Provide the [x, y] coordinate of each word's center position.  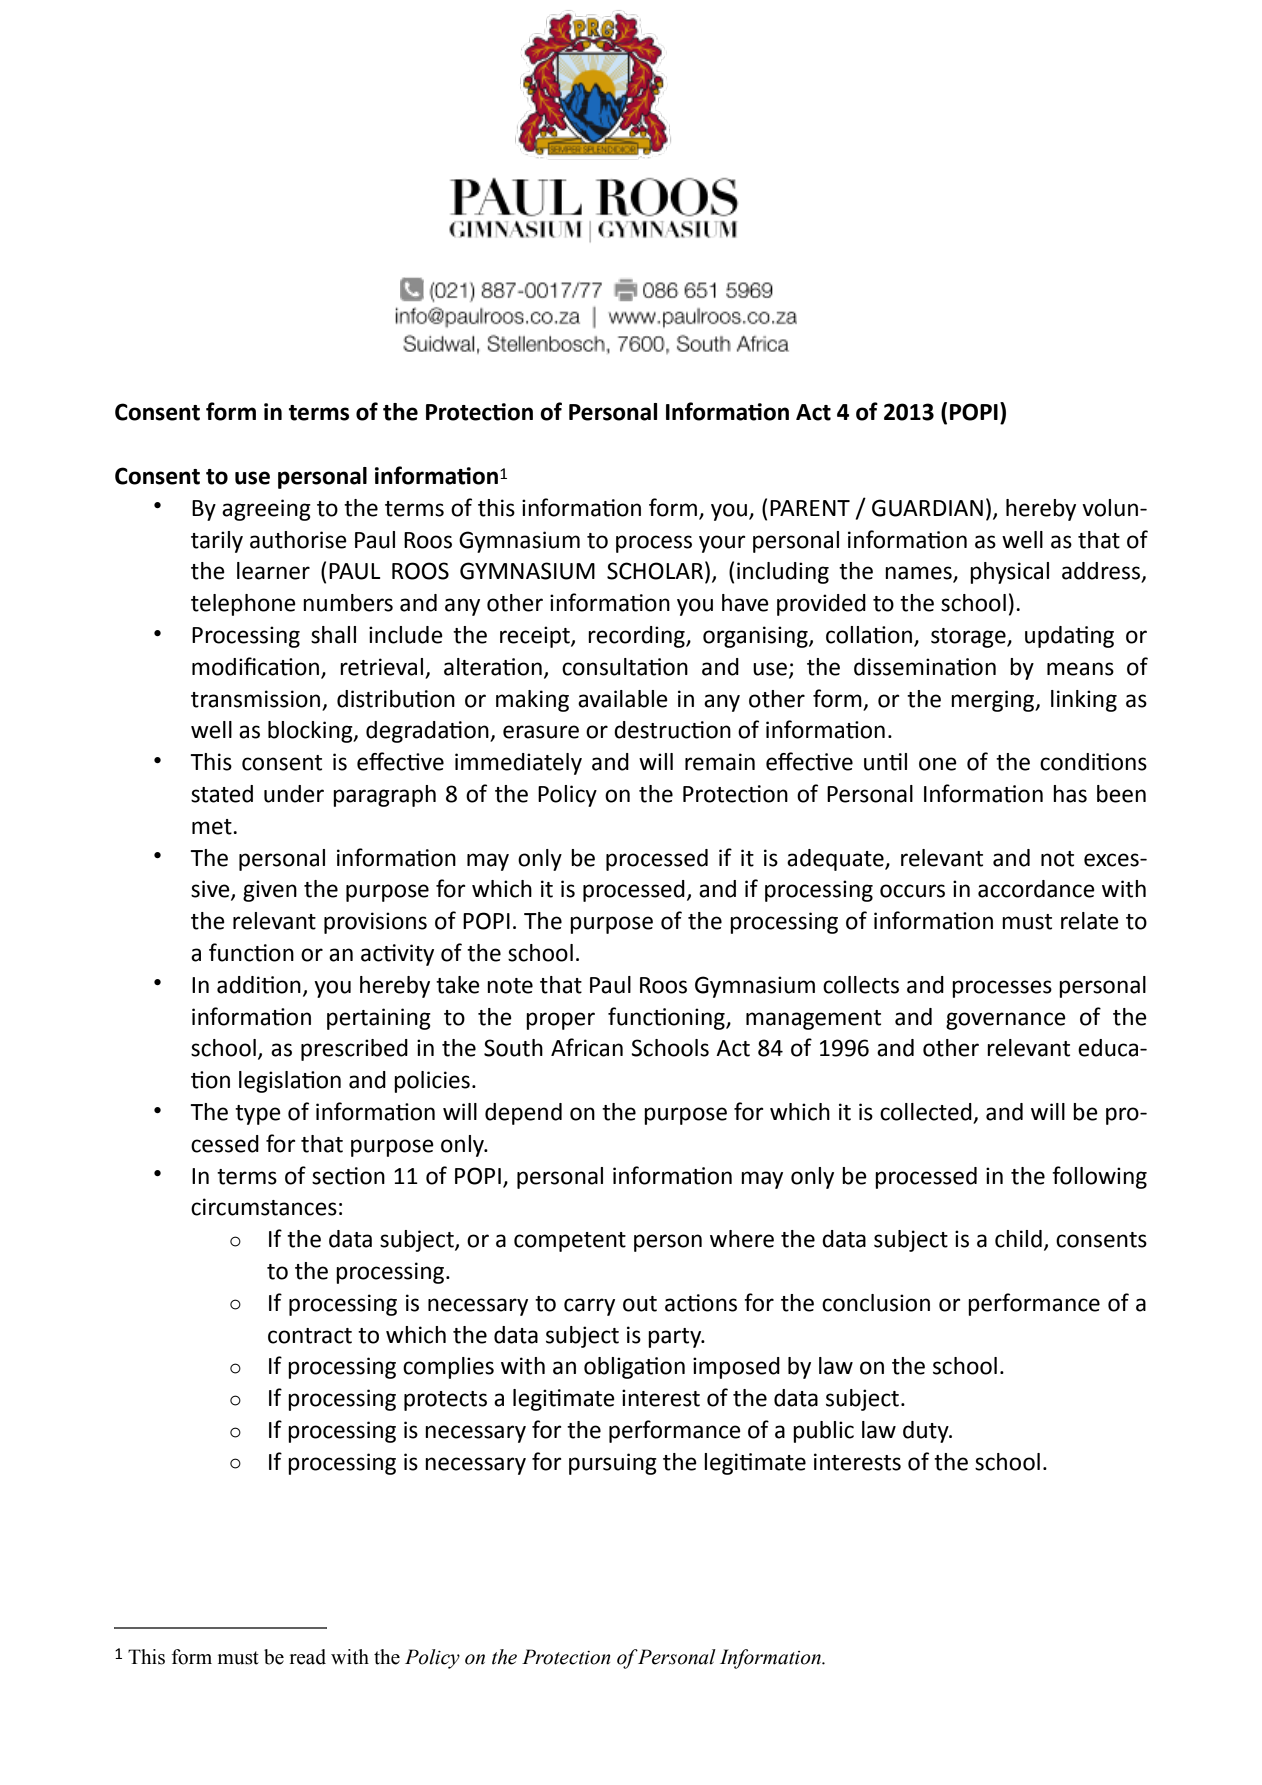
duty [927, 1432]
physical [1009, 573]
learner [273, 571]
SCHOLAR [655, 571]
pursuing [613, 1464]
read [308, 1657]
